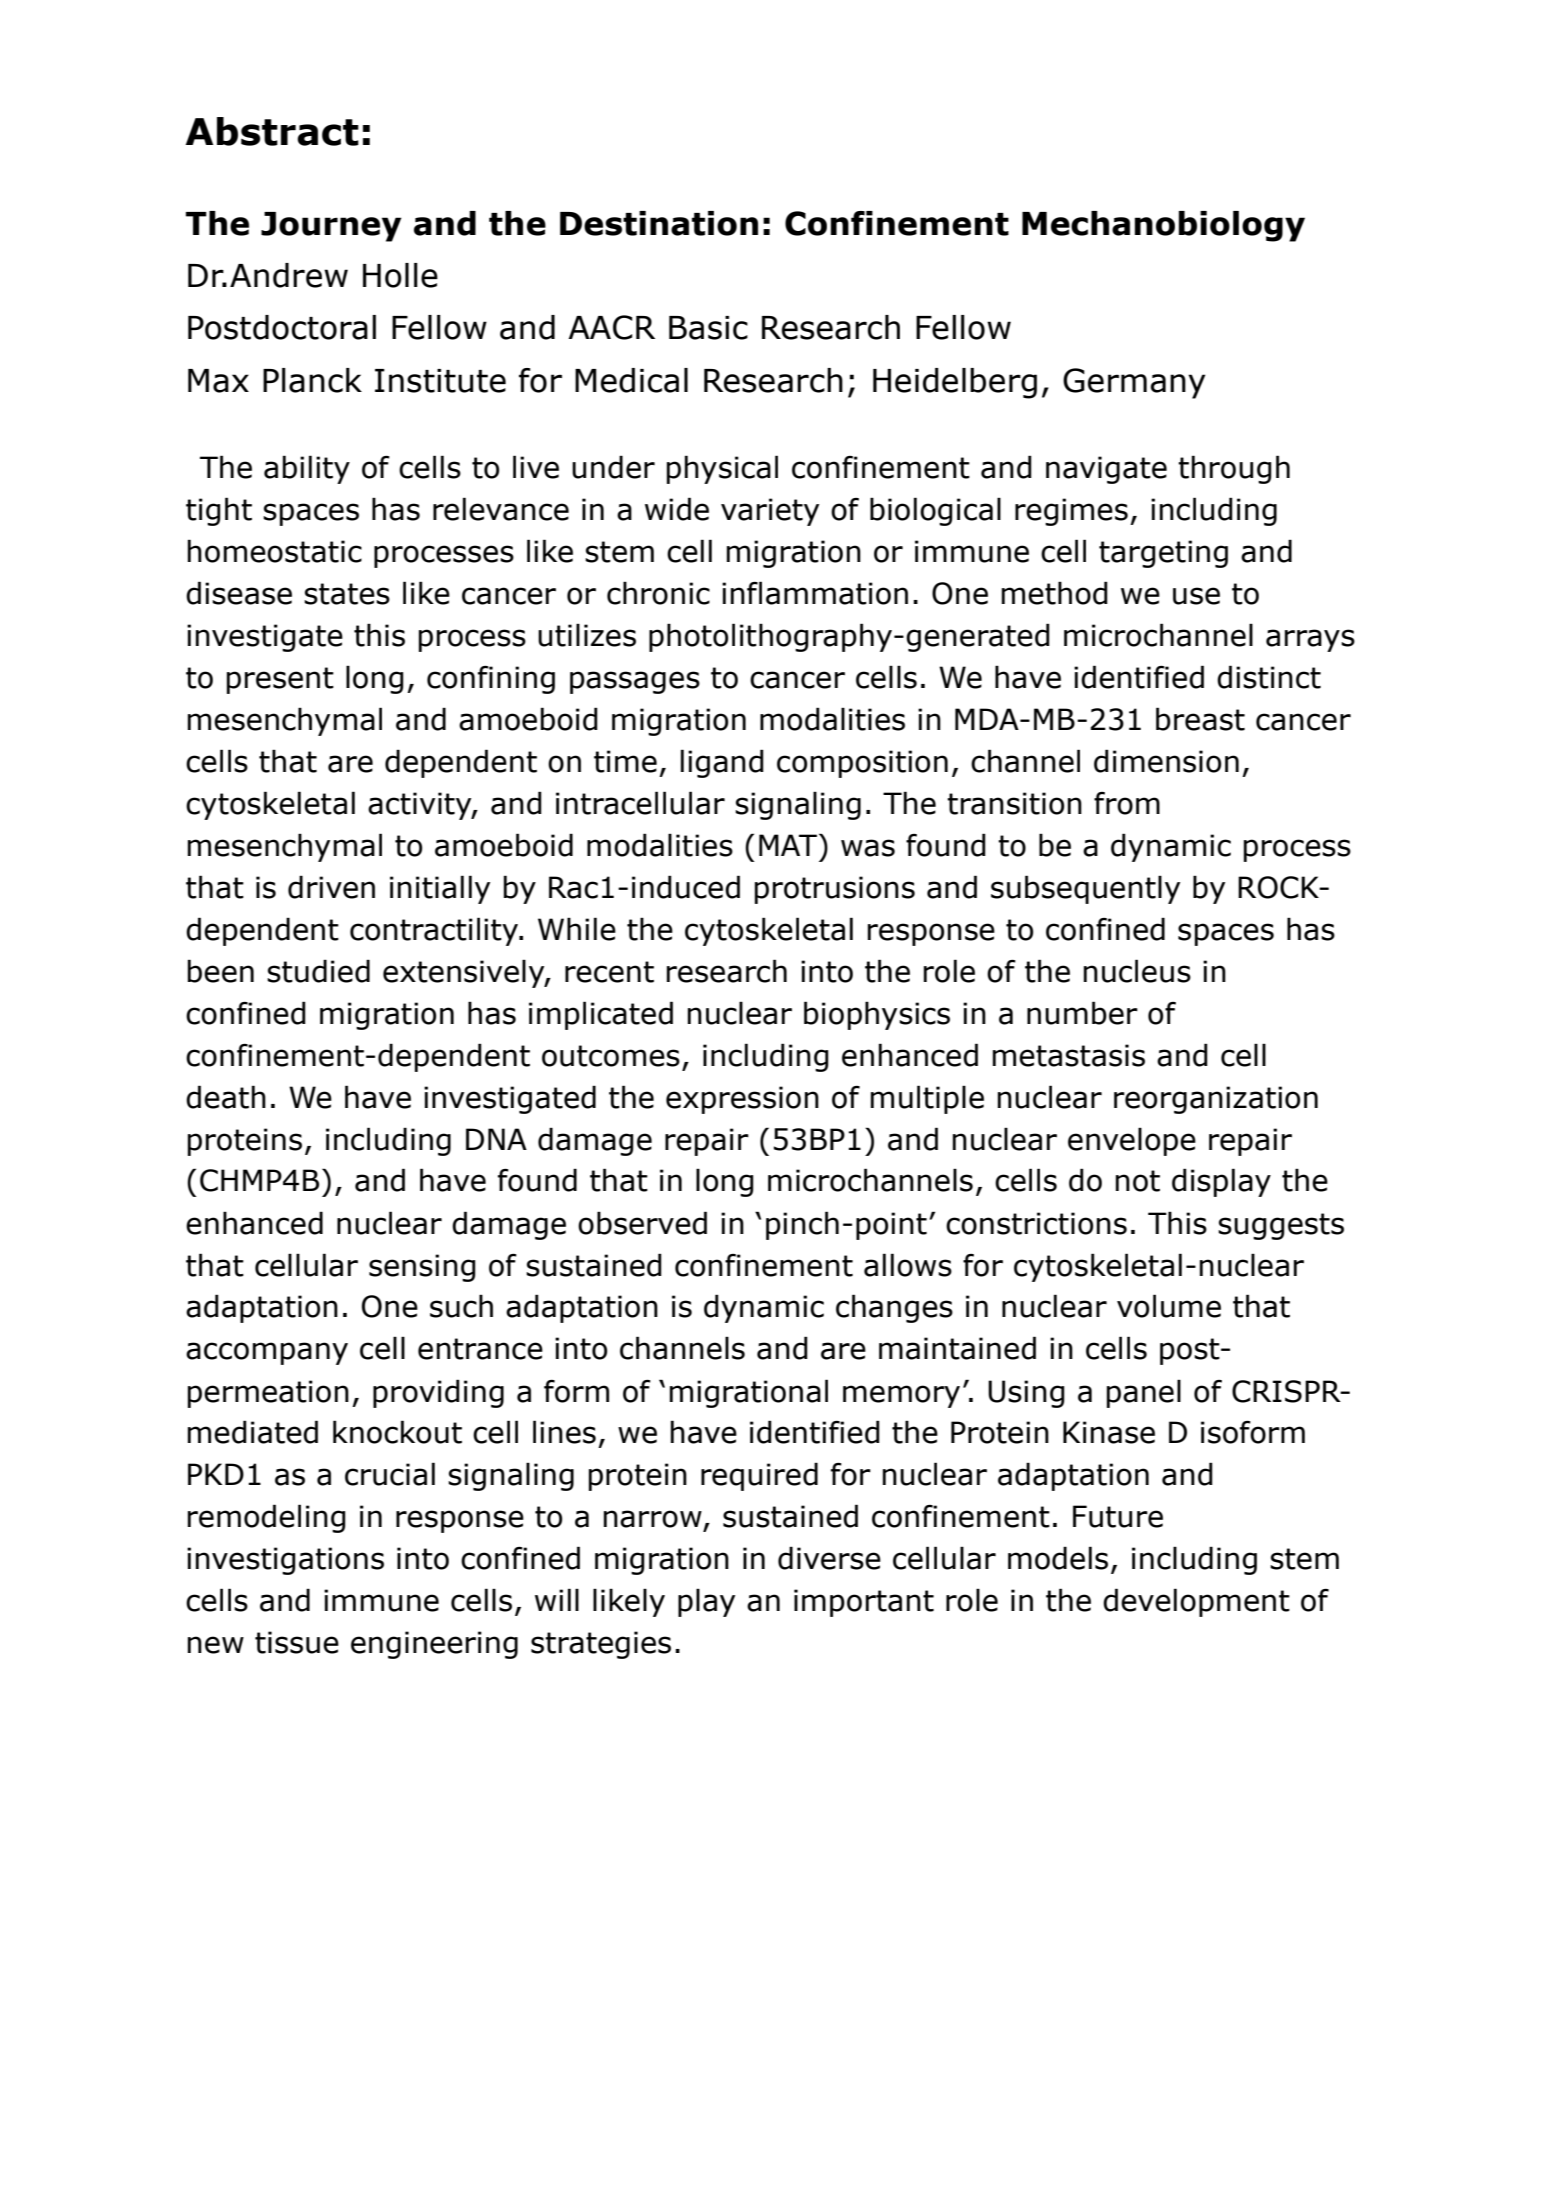 The width and height of the screenshot is (1560, 2208). I want to click on subsequently, so click(1085, 889).
